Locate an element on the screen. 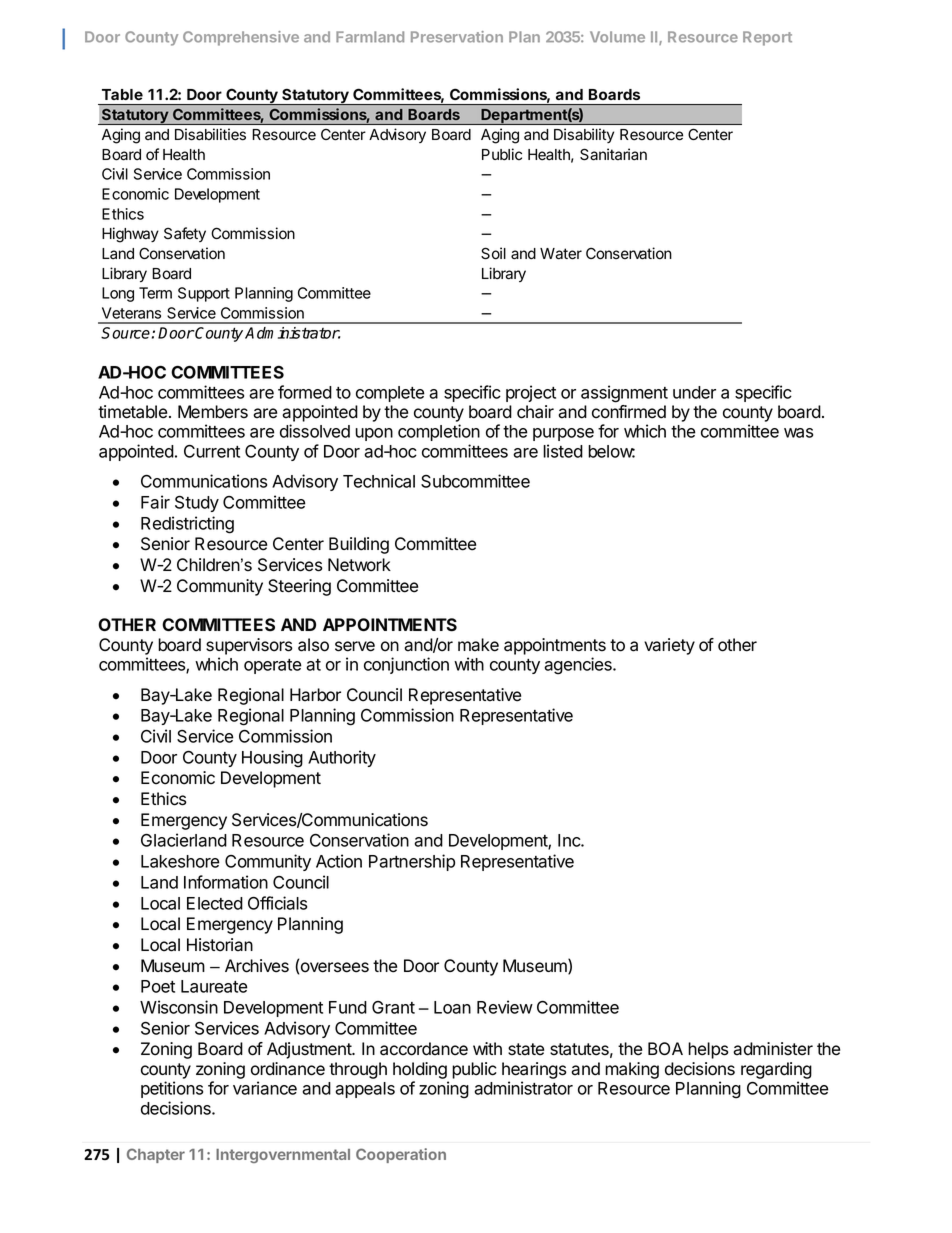 The height and width of the screenshot is (1233, 952). Comprehensive is located at coordinates (241, 38).
